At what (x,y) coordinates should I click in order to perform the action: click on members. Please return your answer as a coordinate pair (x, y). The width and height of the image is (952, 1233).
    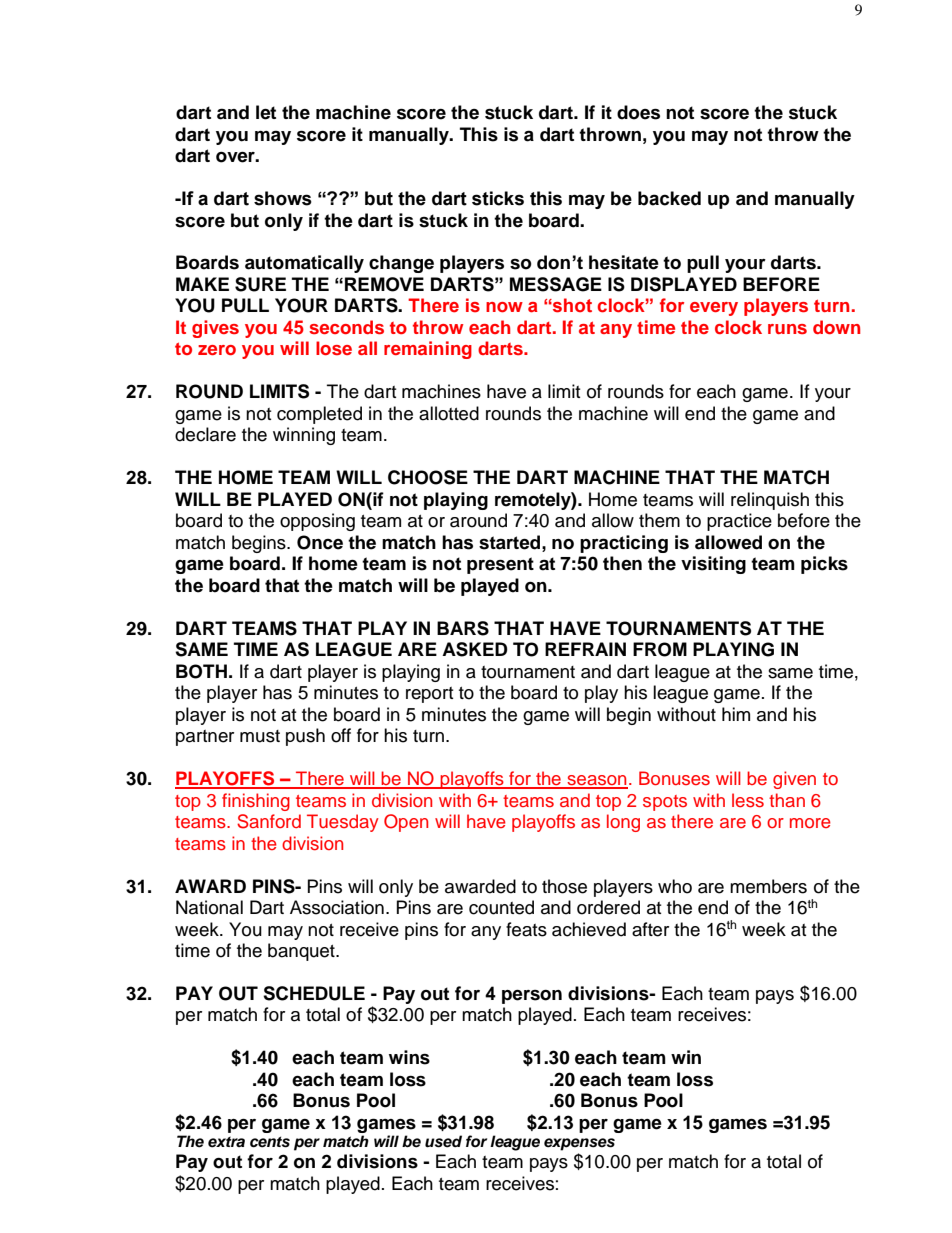
    Looking at the image, I should click on (768, 886).
